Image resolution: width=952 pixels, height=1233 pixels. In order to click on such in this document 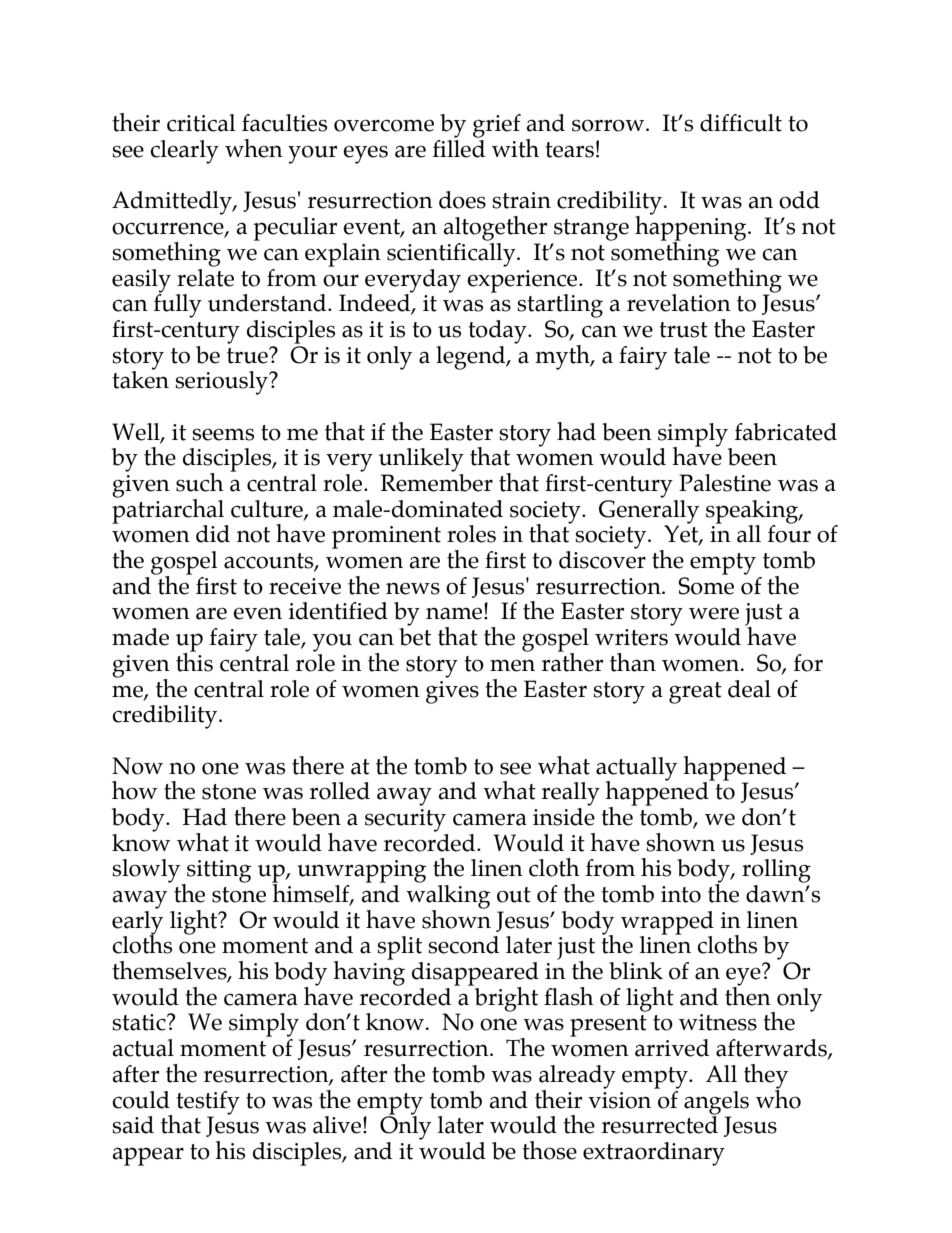, I will do `click(200, 482)`.
